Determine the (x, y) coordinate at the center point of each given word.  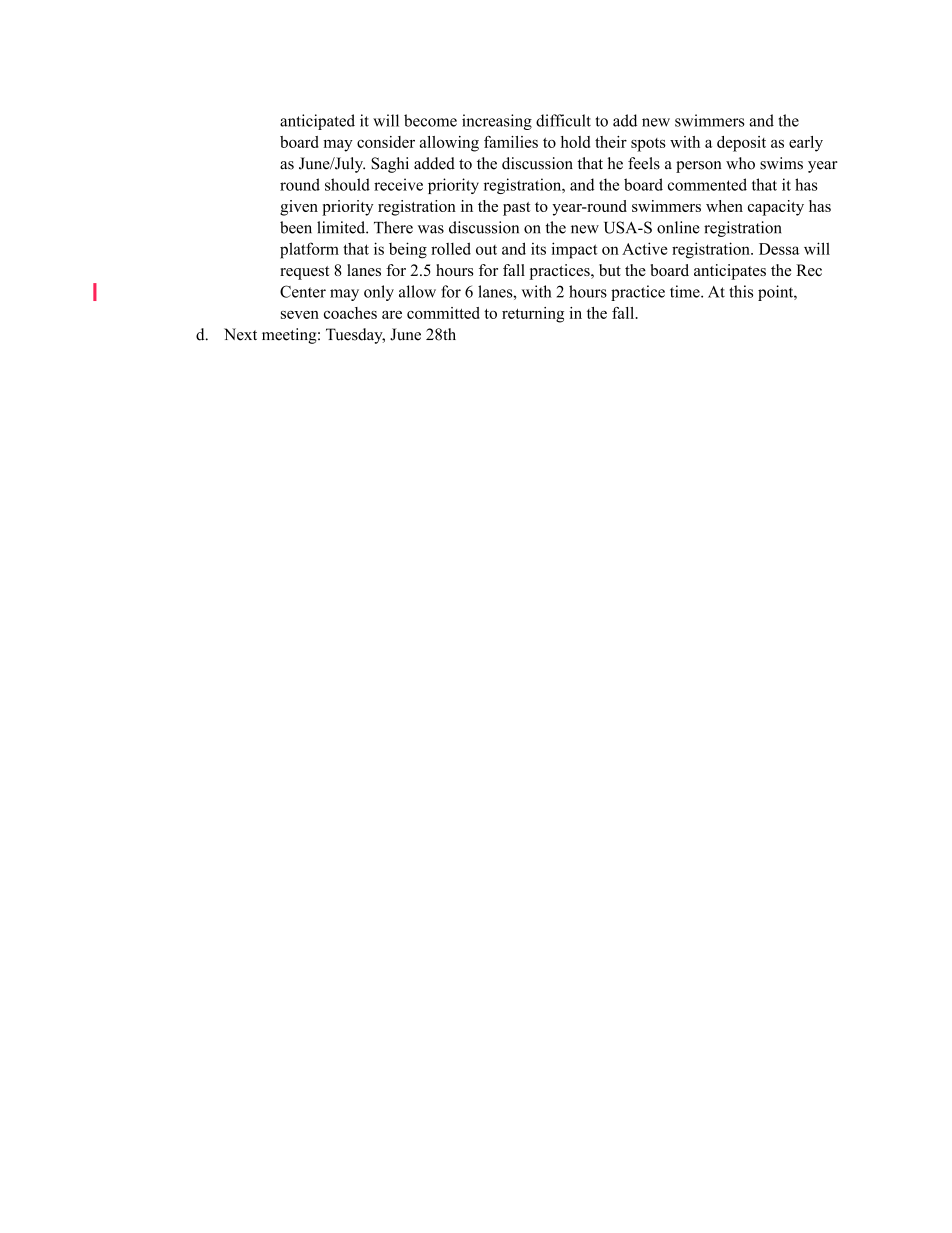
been (296, 227)
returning (533, 315)
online (678, 227)
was (431, 229)
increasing (497, 122)
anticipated (317, 122)
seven (300, 315)
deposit (741, 144)
